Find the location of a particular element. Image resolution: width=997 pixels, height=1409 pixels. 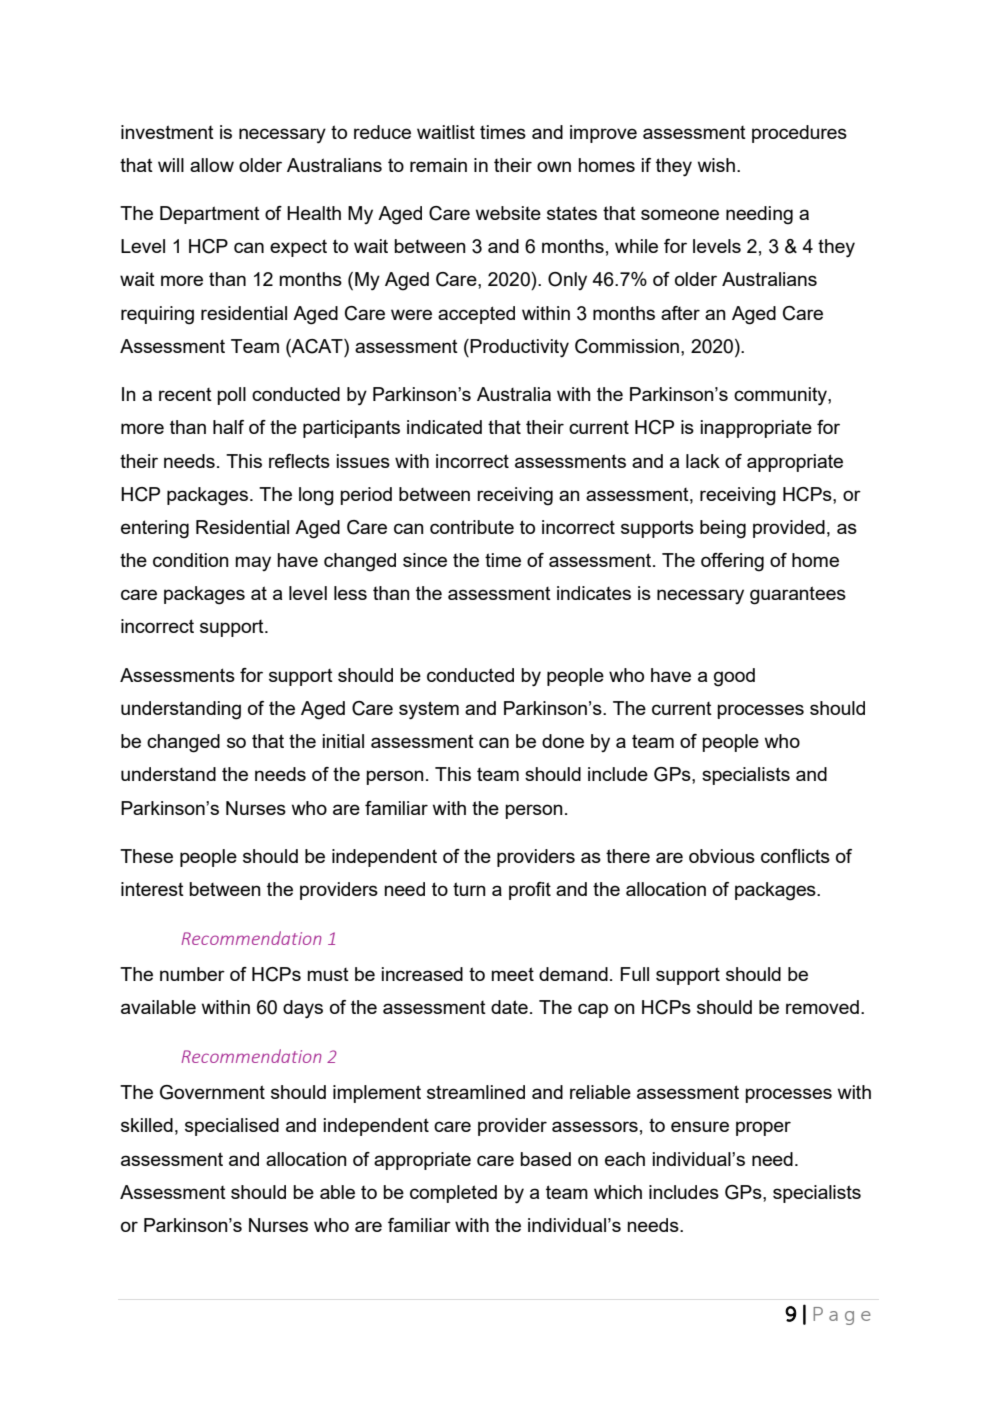

wish is located at coordinates (716, 165).
